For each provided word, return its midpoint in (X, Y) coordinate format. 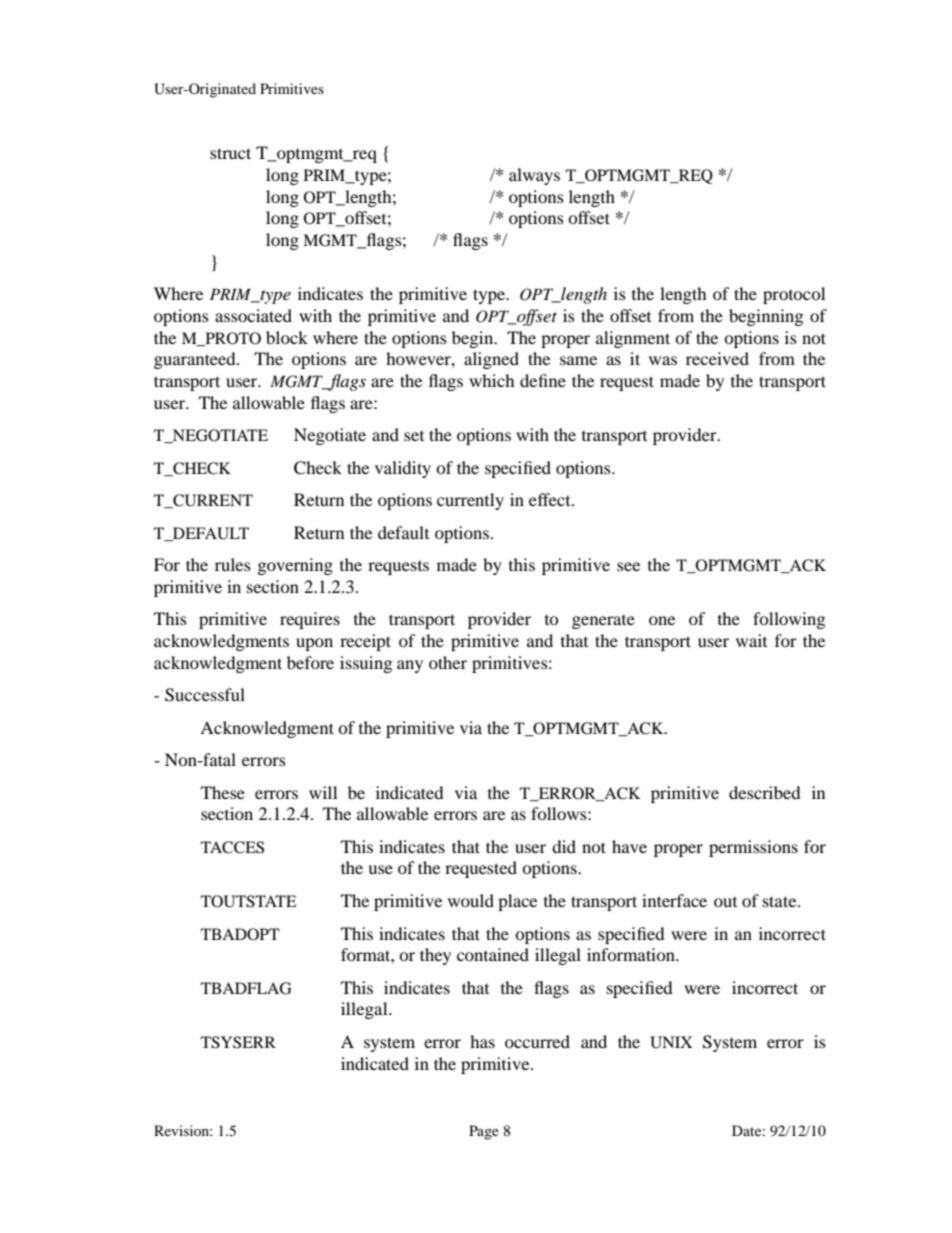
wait (751, 640)
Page (484, 1132)
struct (230, 153)
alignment (633, 339)
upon (314, 644)
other (448, 662)
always (534, 176)
